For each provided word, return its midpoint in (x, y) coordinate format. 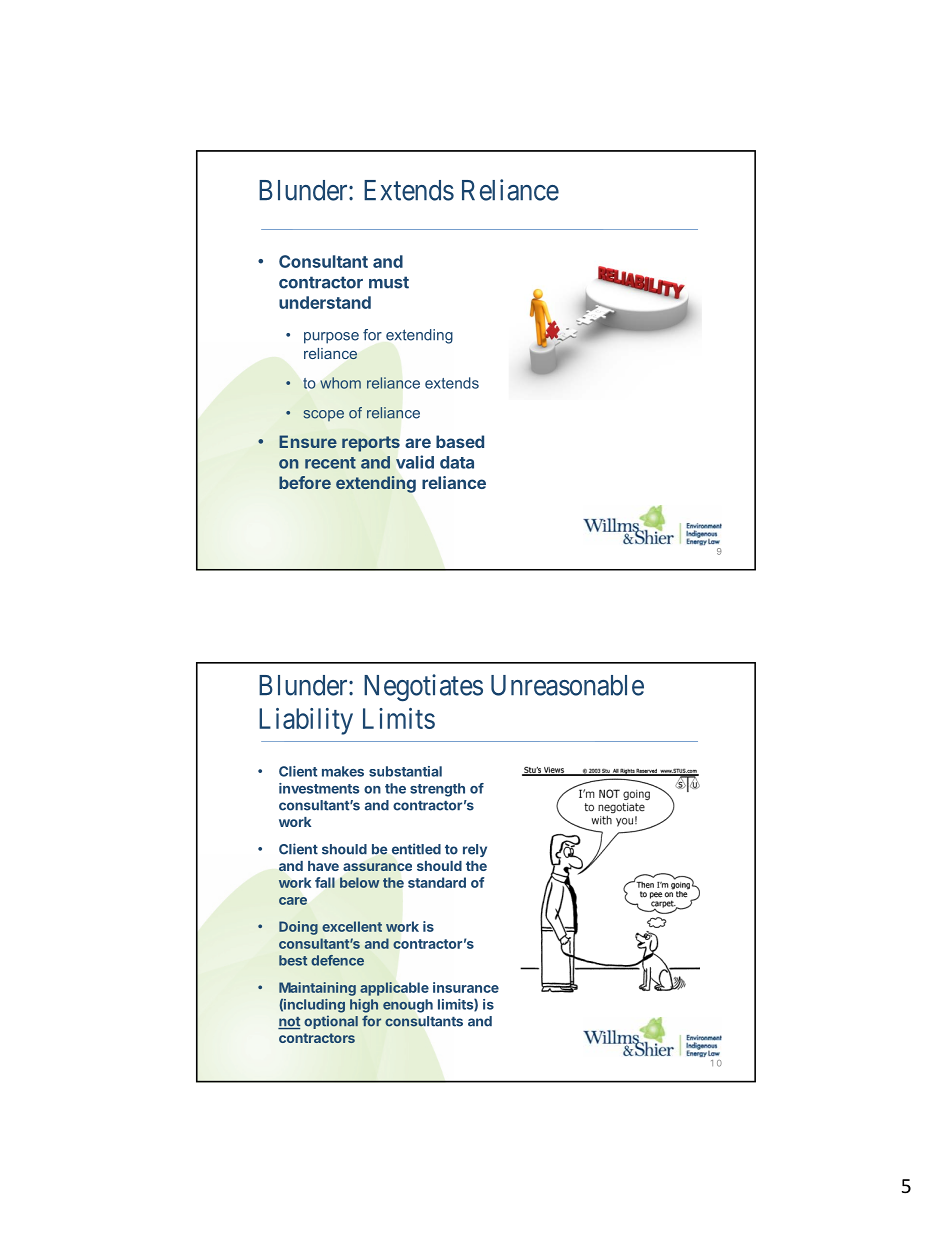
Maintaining (317, 989)
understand (325, 302)
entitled (416, 849)
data (457, 462)
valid (415, 462)
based (460, 441)
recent (330, 463)
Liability (306, 721)
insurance (466, 987)
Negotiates (423, 688)
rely (475, 850)
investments (319, 788)
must (389, 282)
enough (408, 1006)
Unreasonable (567, 685)
